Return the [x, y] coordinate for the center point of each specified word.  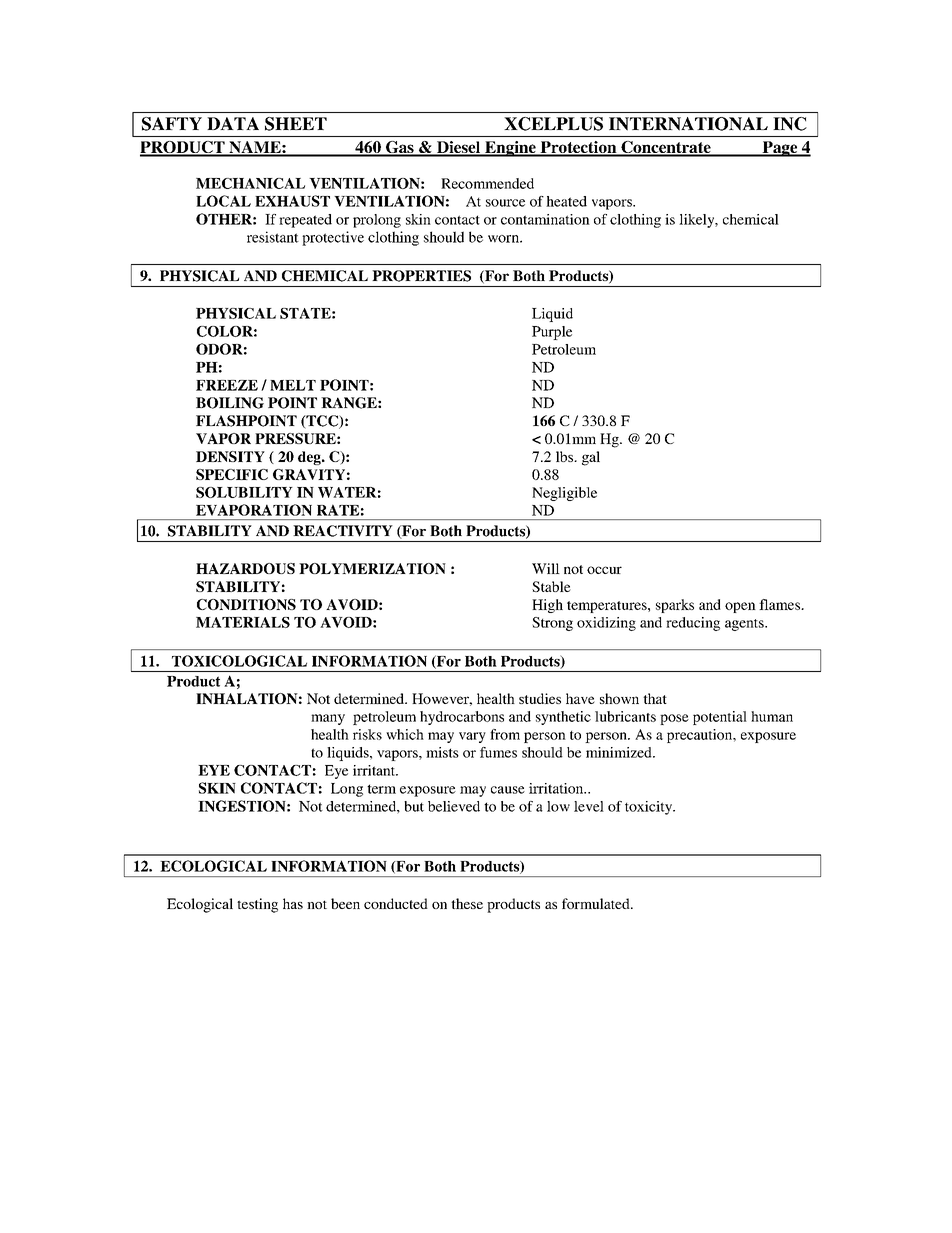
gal [591, 458]
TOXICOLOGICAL [239, 661]
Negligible [564, 494]
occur [604, 570]
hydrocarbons [462, 718]
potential [720, 718]
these [467, 903]
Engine [510, 149]
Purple [552, 333]
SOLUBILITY [244, 492]
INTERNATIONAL [688, 124]
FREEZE [227, 385]
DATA [233, 123]
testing [257, 905]
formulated [597, 903]
